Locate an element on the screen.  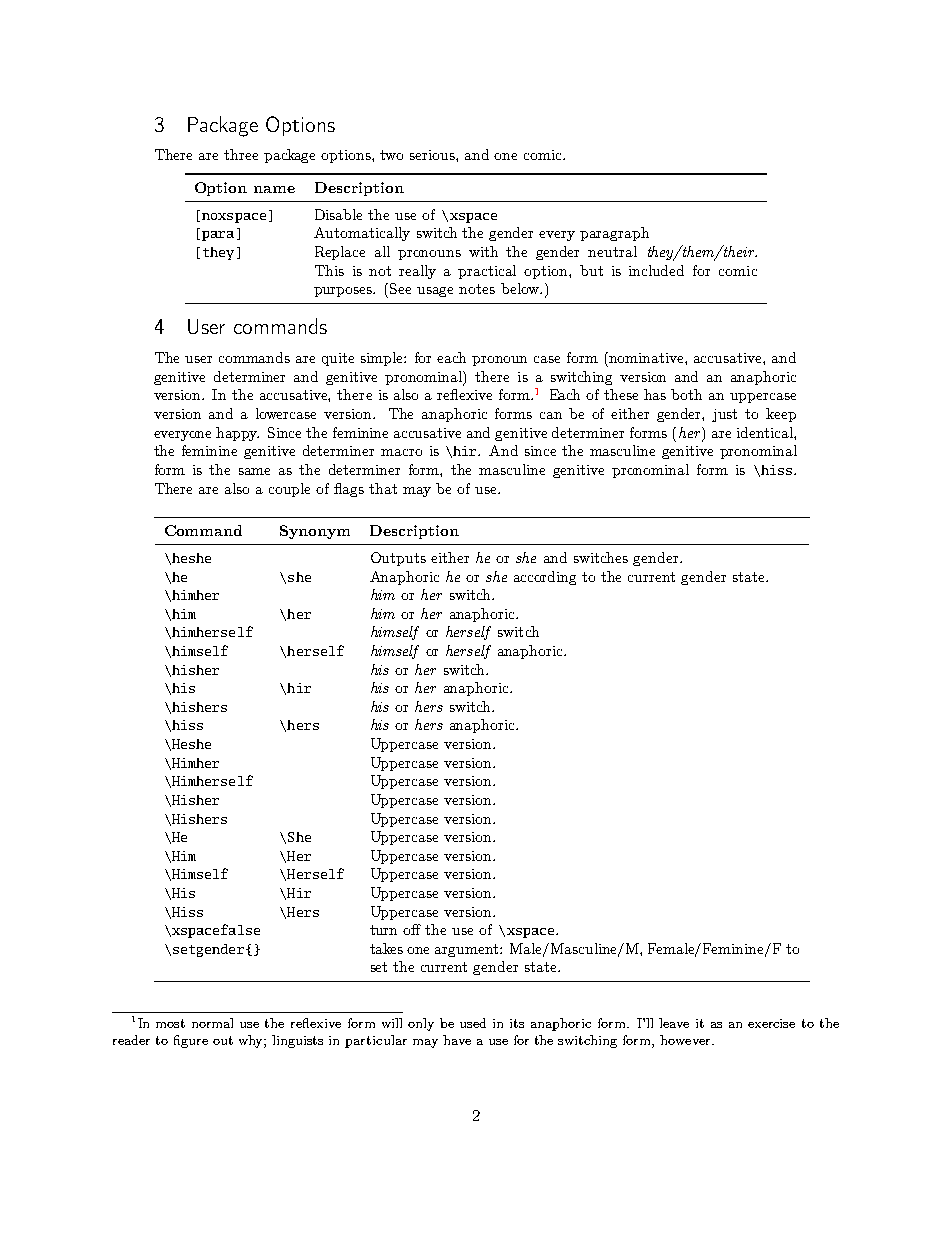
normal is located at coordinates (212, 1023).
